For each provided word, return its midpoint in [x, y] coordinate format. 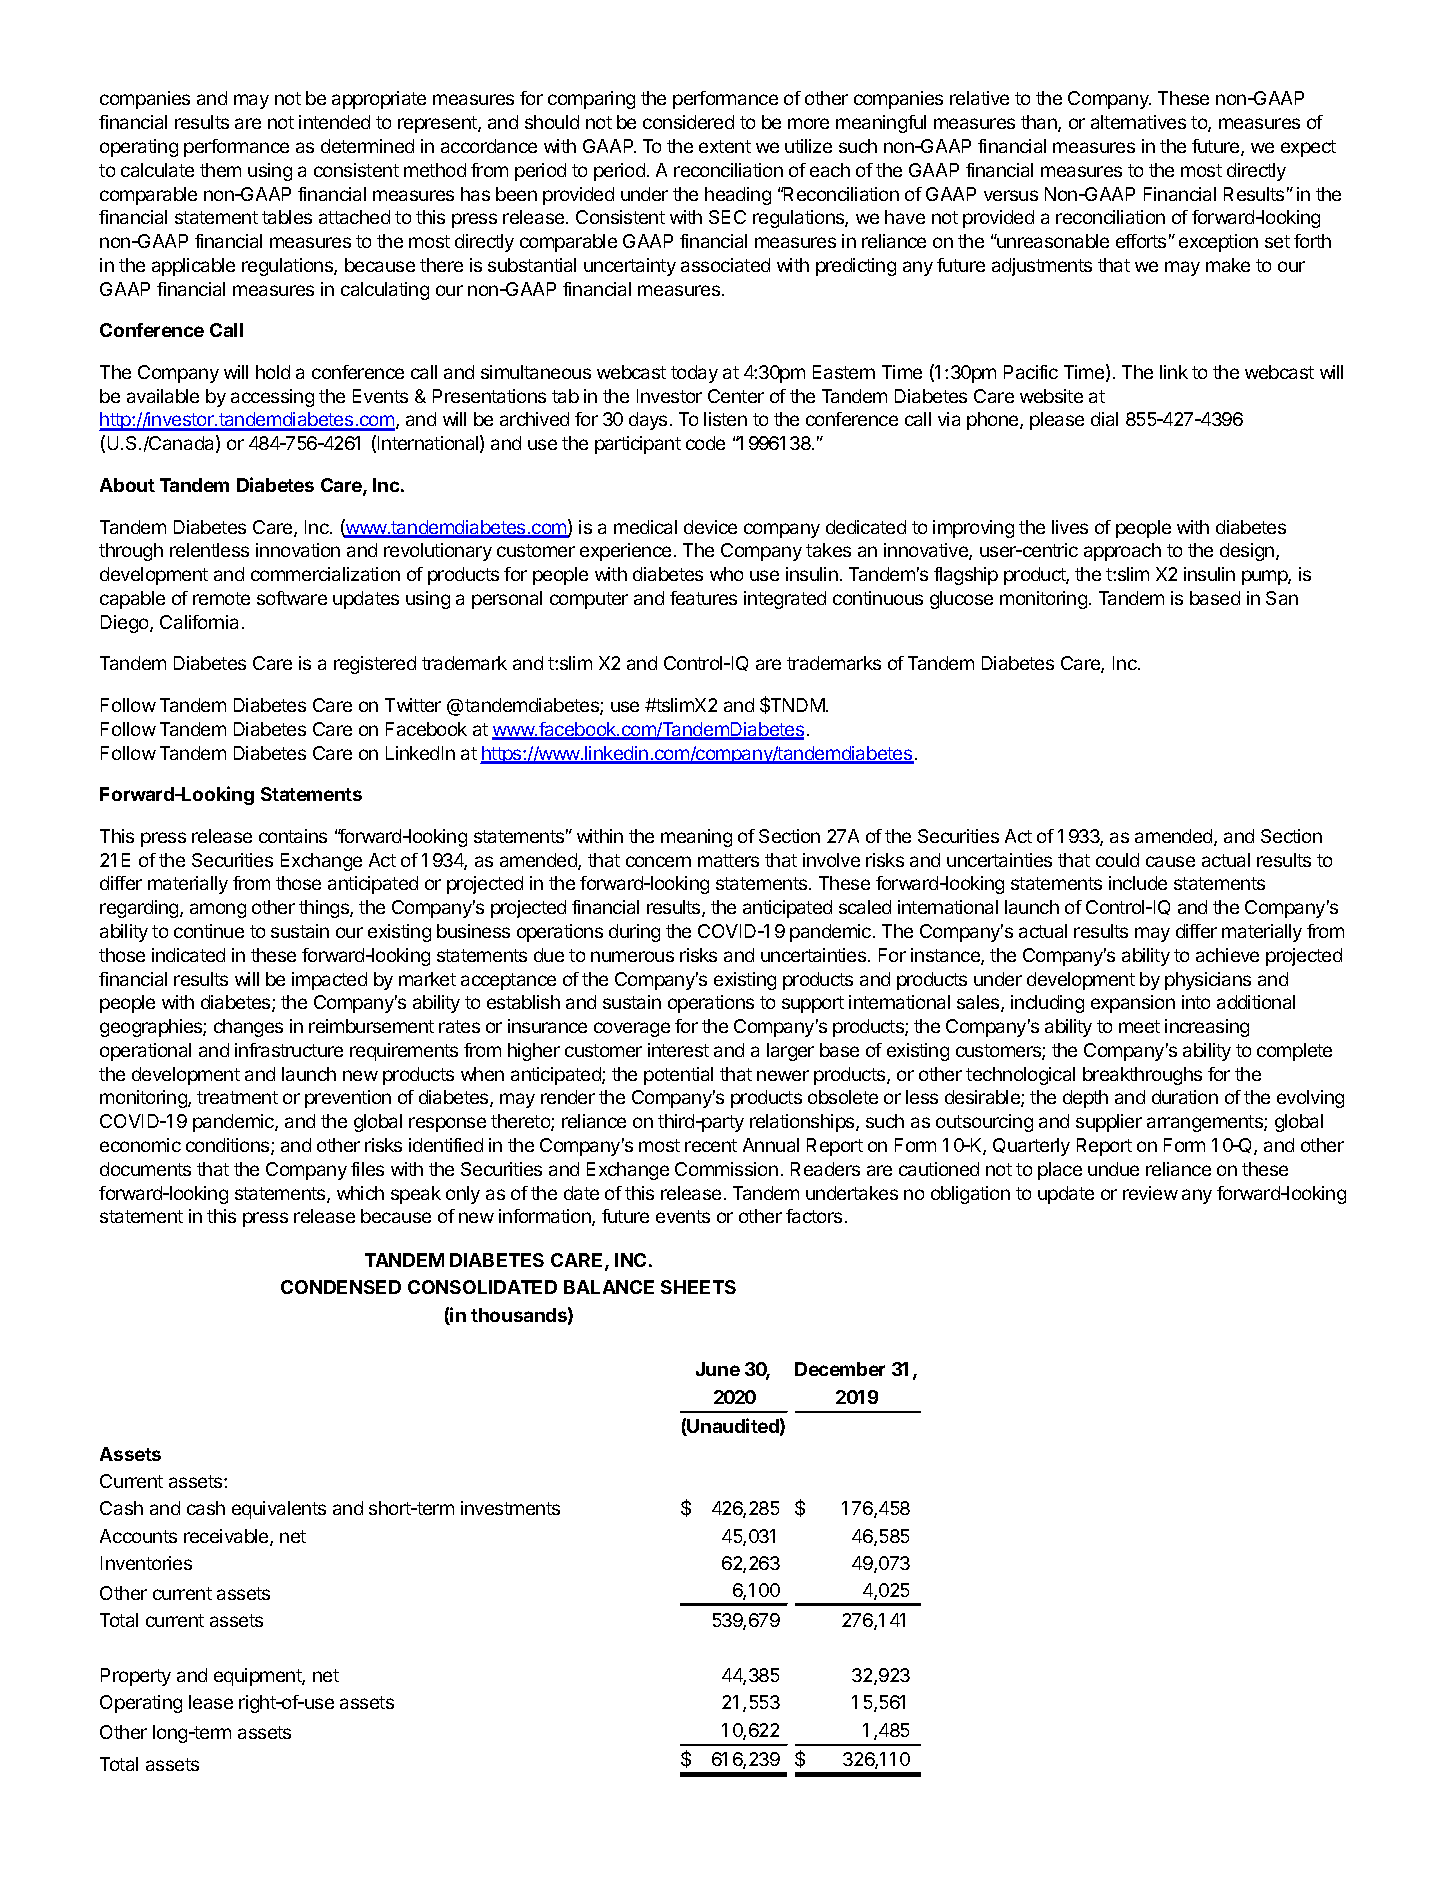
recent [711, 1145]
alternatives [1138, 122]
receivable [227, 1537]
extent [725, 146]
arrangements [1206, 1123]
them [220, 170]
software [292, 598]
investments [510, 1508]
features [703, 598]
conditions [229, 1146]
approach [1122, 552]
